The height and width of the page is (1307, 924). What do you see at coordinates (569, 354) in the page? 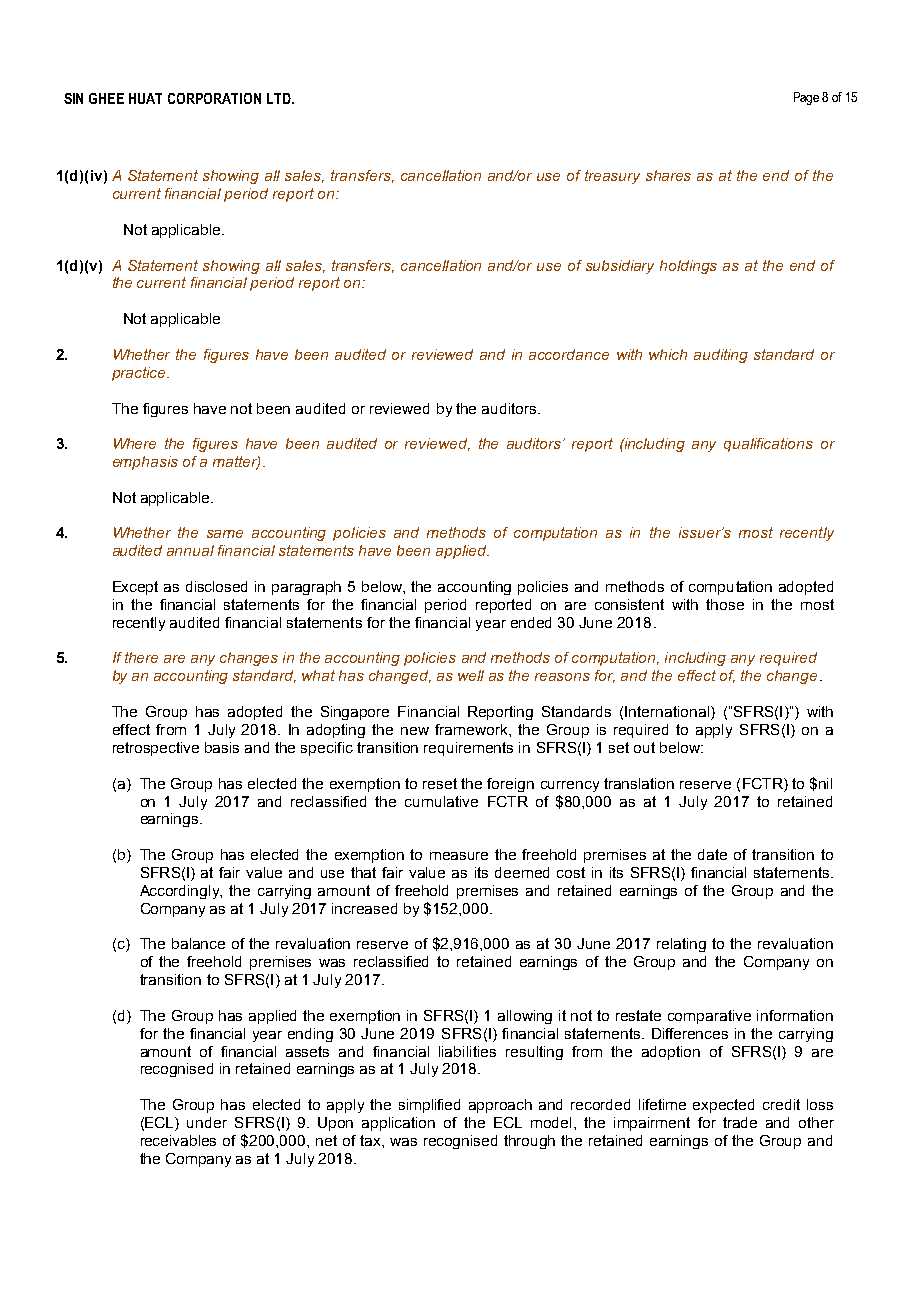
I see `accordance` at bounding box center [569, 354].
